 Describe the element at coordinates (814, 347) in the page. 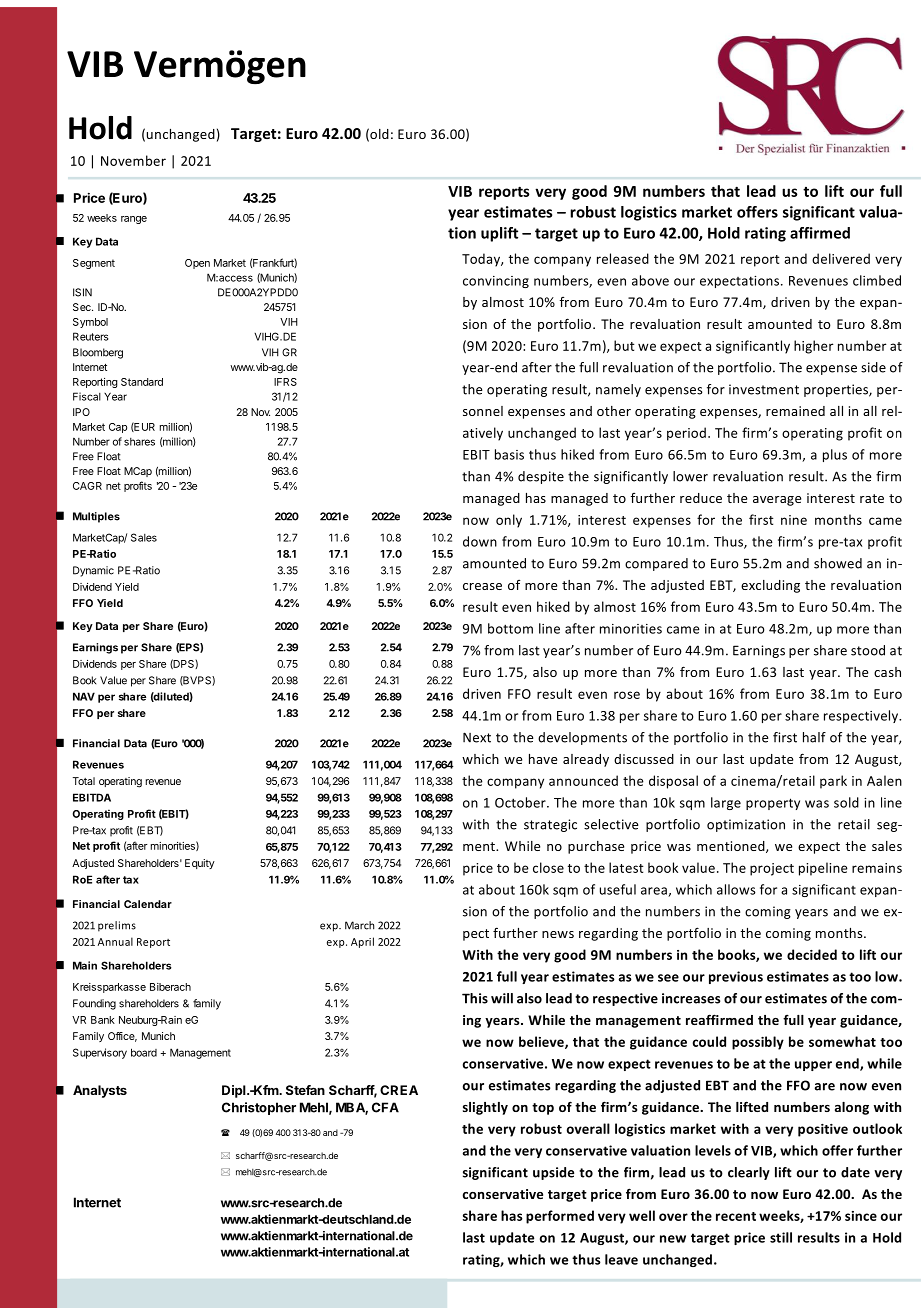

I see `higher` at that location.
